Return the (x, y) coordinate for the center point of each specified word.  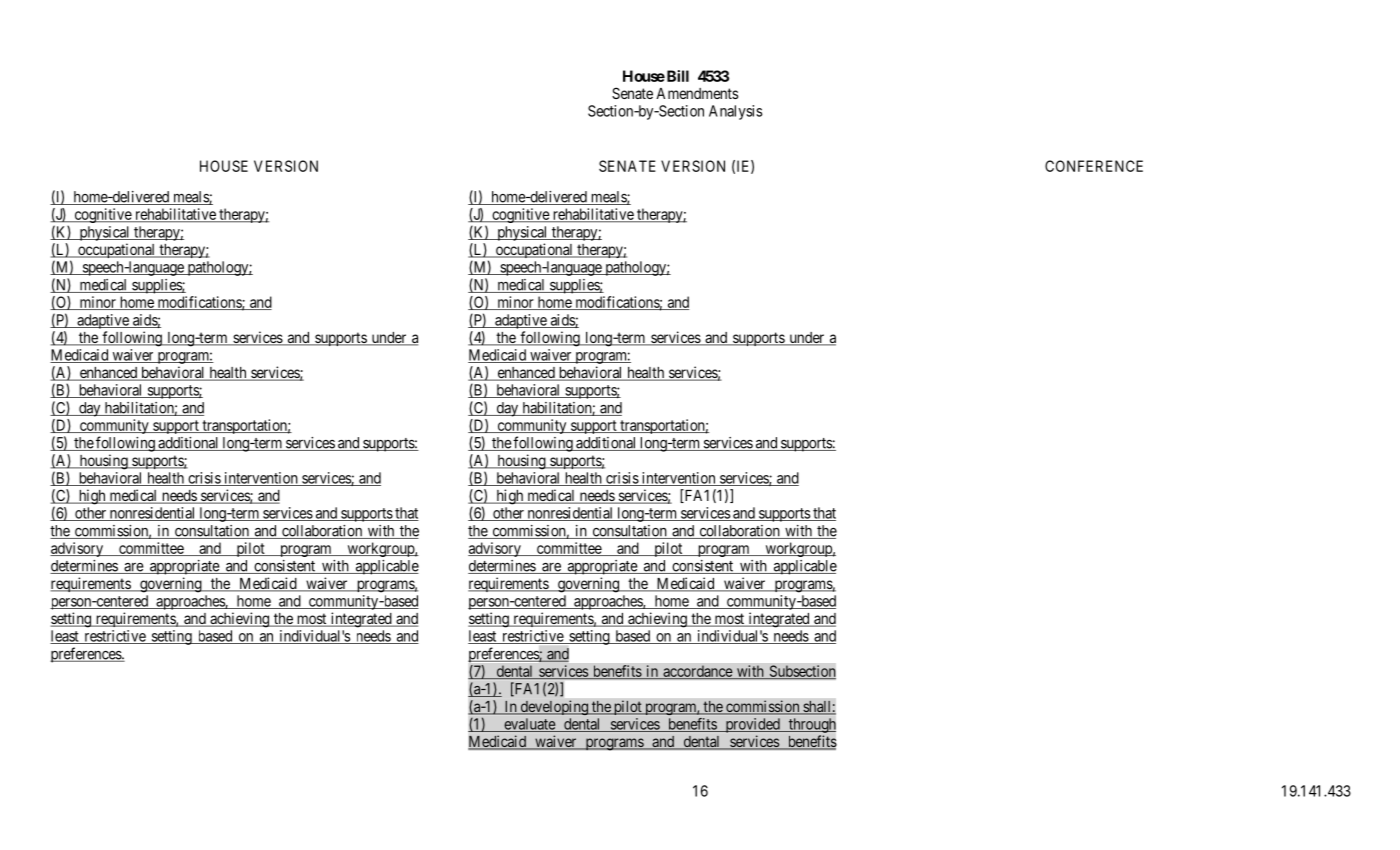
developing (554, 707)
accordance (697, 672)
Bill (676, 76)
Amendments (697, 93)
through (811, 725)
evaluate (529, 725)
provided (752, 725)
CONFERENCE (1094, 166)
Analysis (735, 112)
